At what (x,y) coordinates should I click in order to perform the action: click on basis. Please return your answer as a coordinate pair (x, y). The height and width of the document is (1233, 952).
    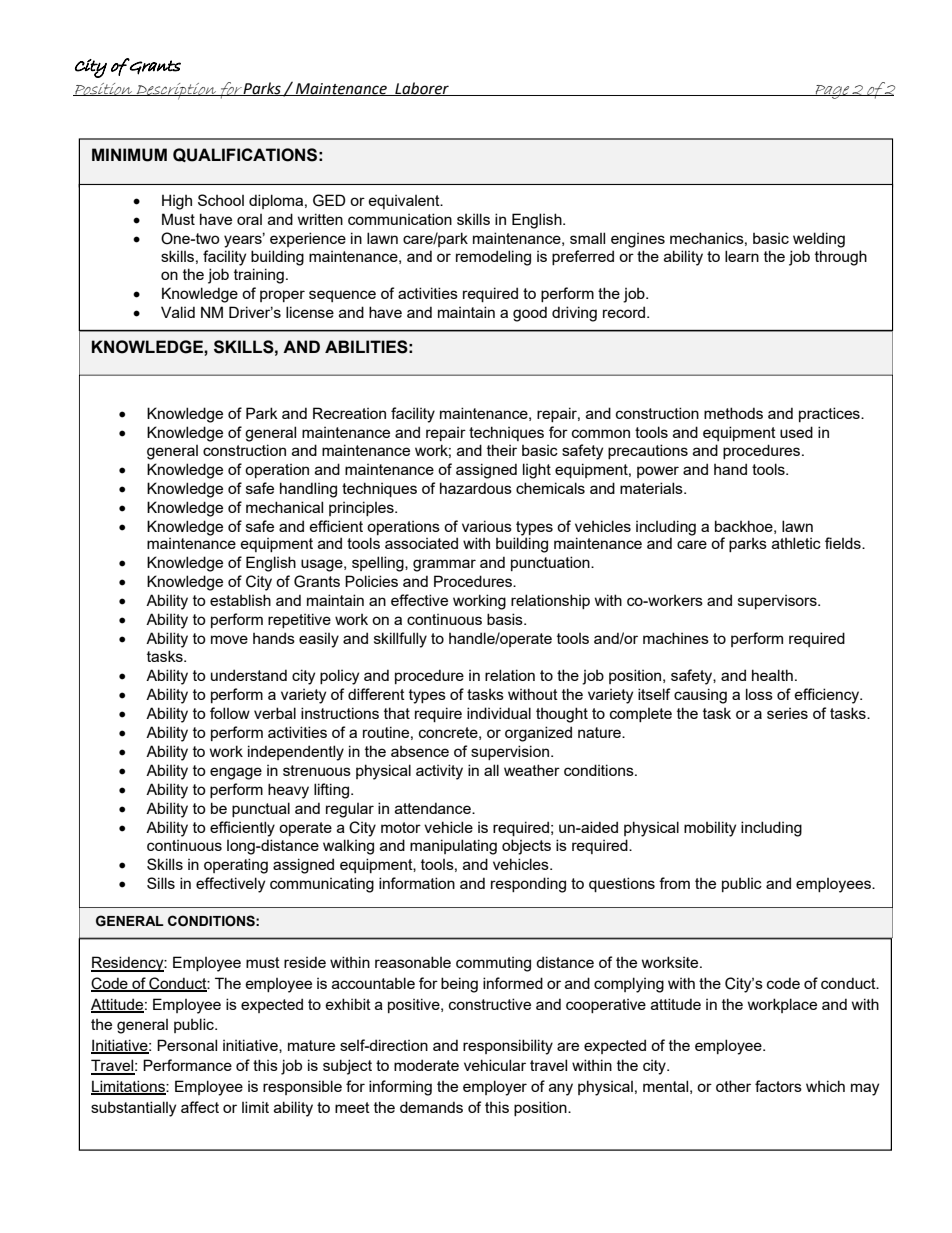
    Looking at the image, I should click on (506, 619).
